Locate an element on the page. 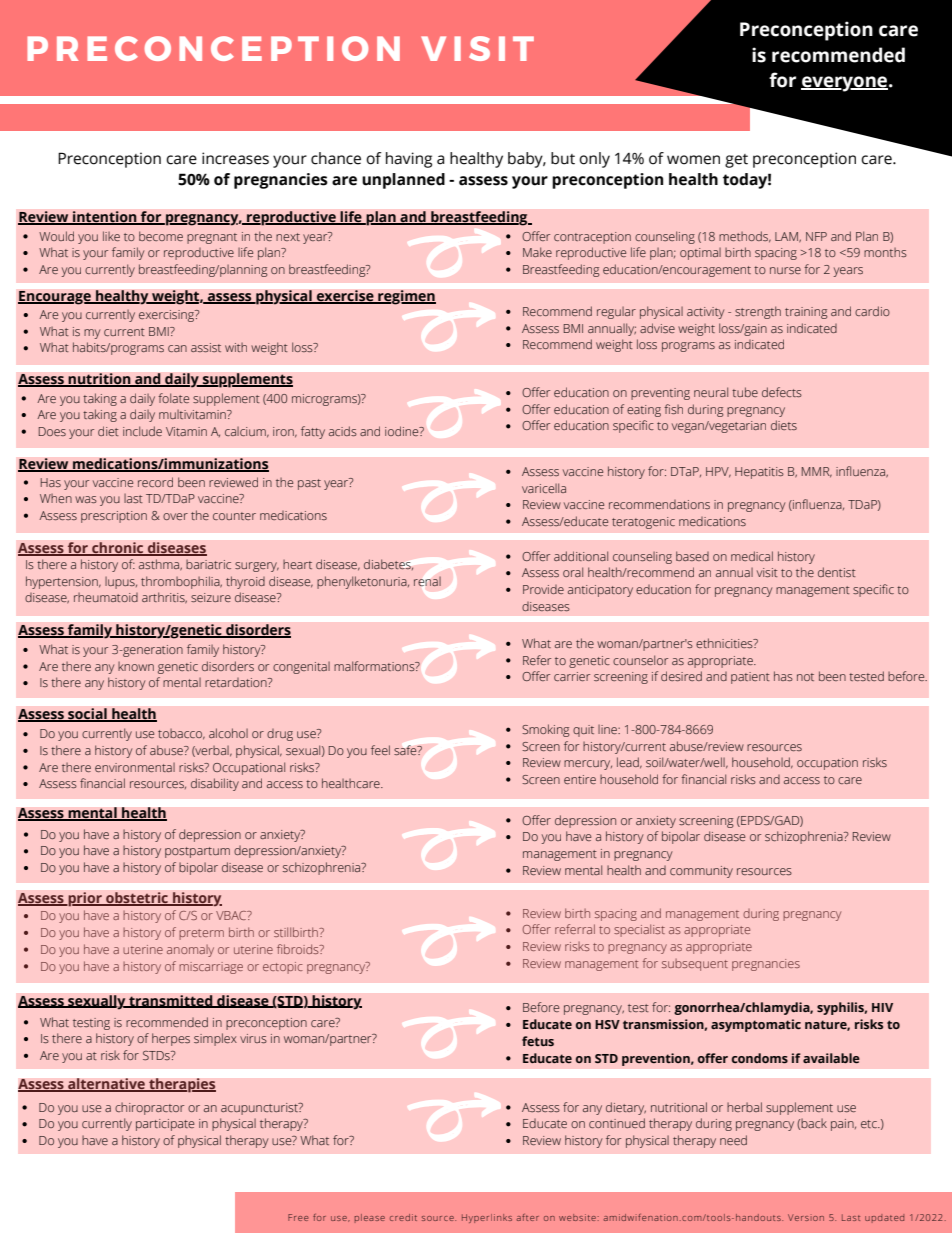  not is located at coordinates (805, 677).
